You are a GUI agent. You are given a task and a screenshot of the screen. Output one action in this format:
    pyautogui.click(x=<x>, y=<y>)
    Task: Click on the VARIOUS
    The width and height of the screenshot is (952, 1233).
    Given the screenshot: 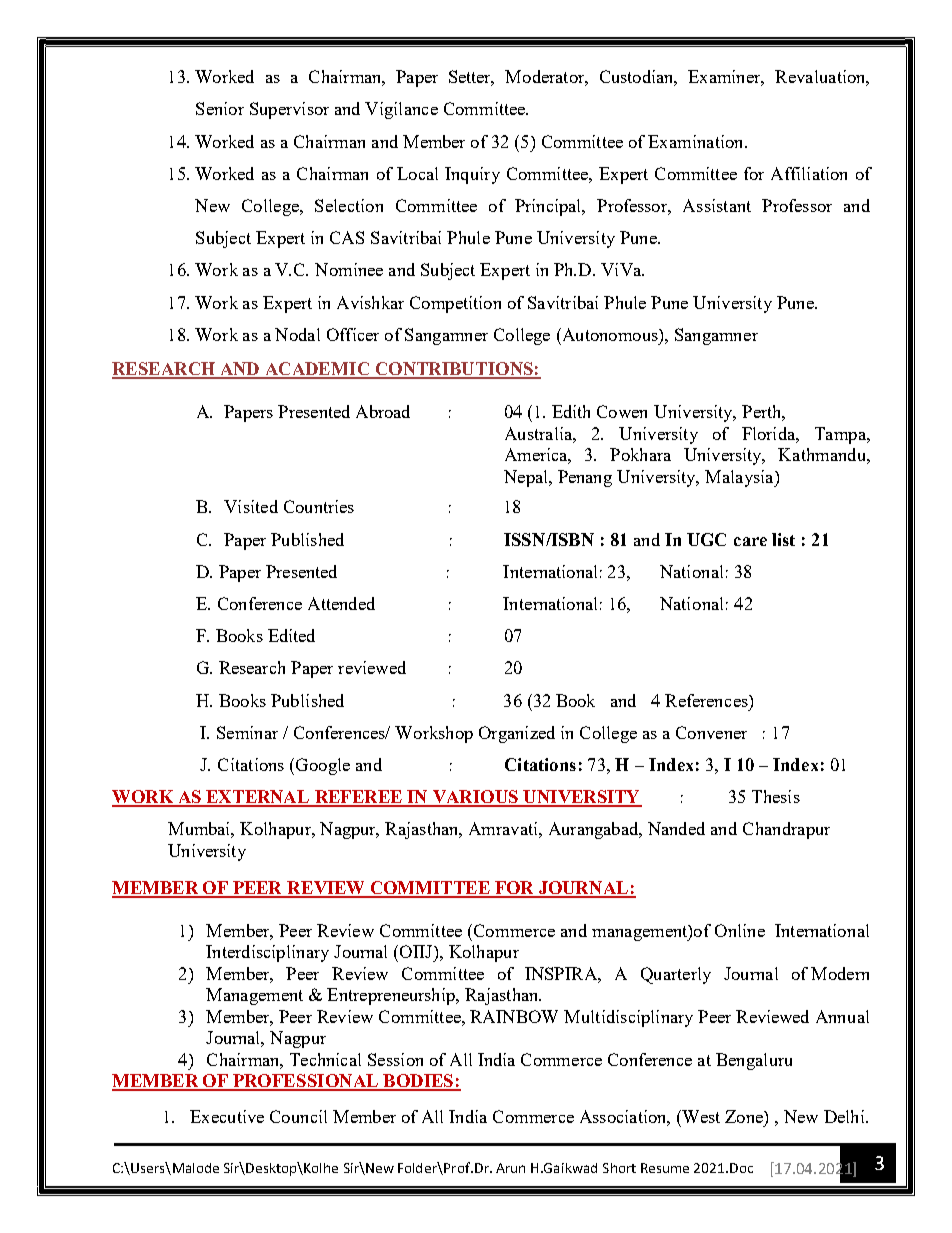 What is the action you would take?
    pyautogui.click(x=475, y=798)
